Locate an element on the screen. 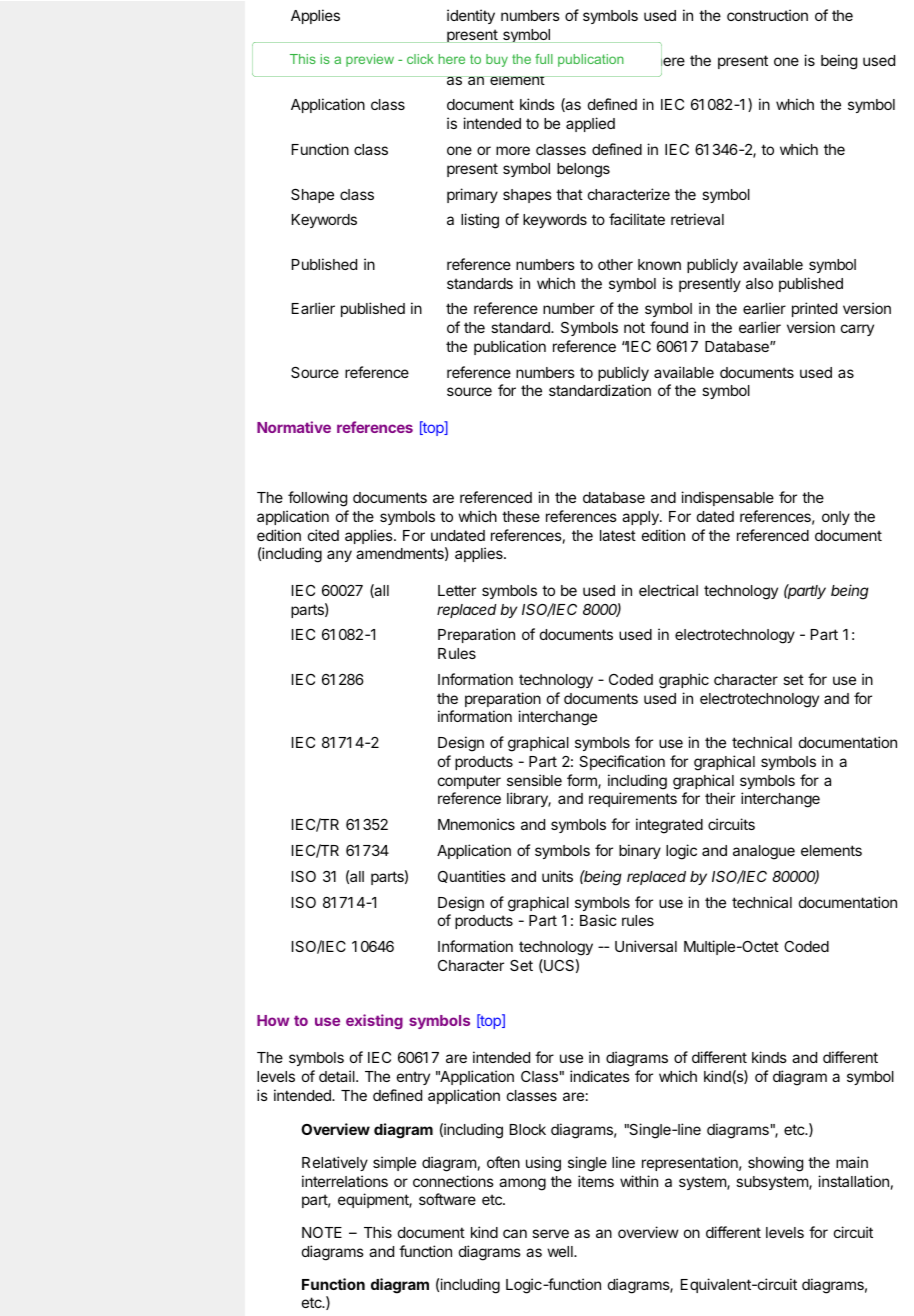 This screenshot has height=1316, width=914. only is located at coordinates (836, 518).
